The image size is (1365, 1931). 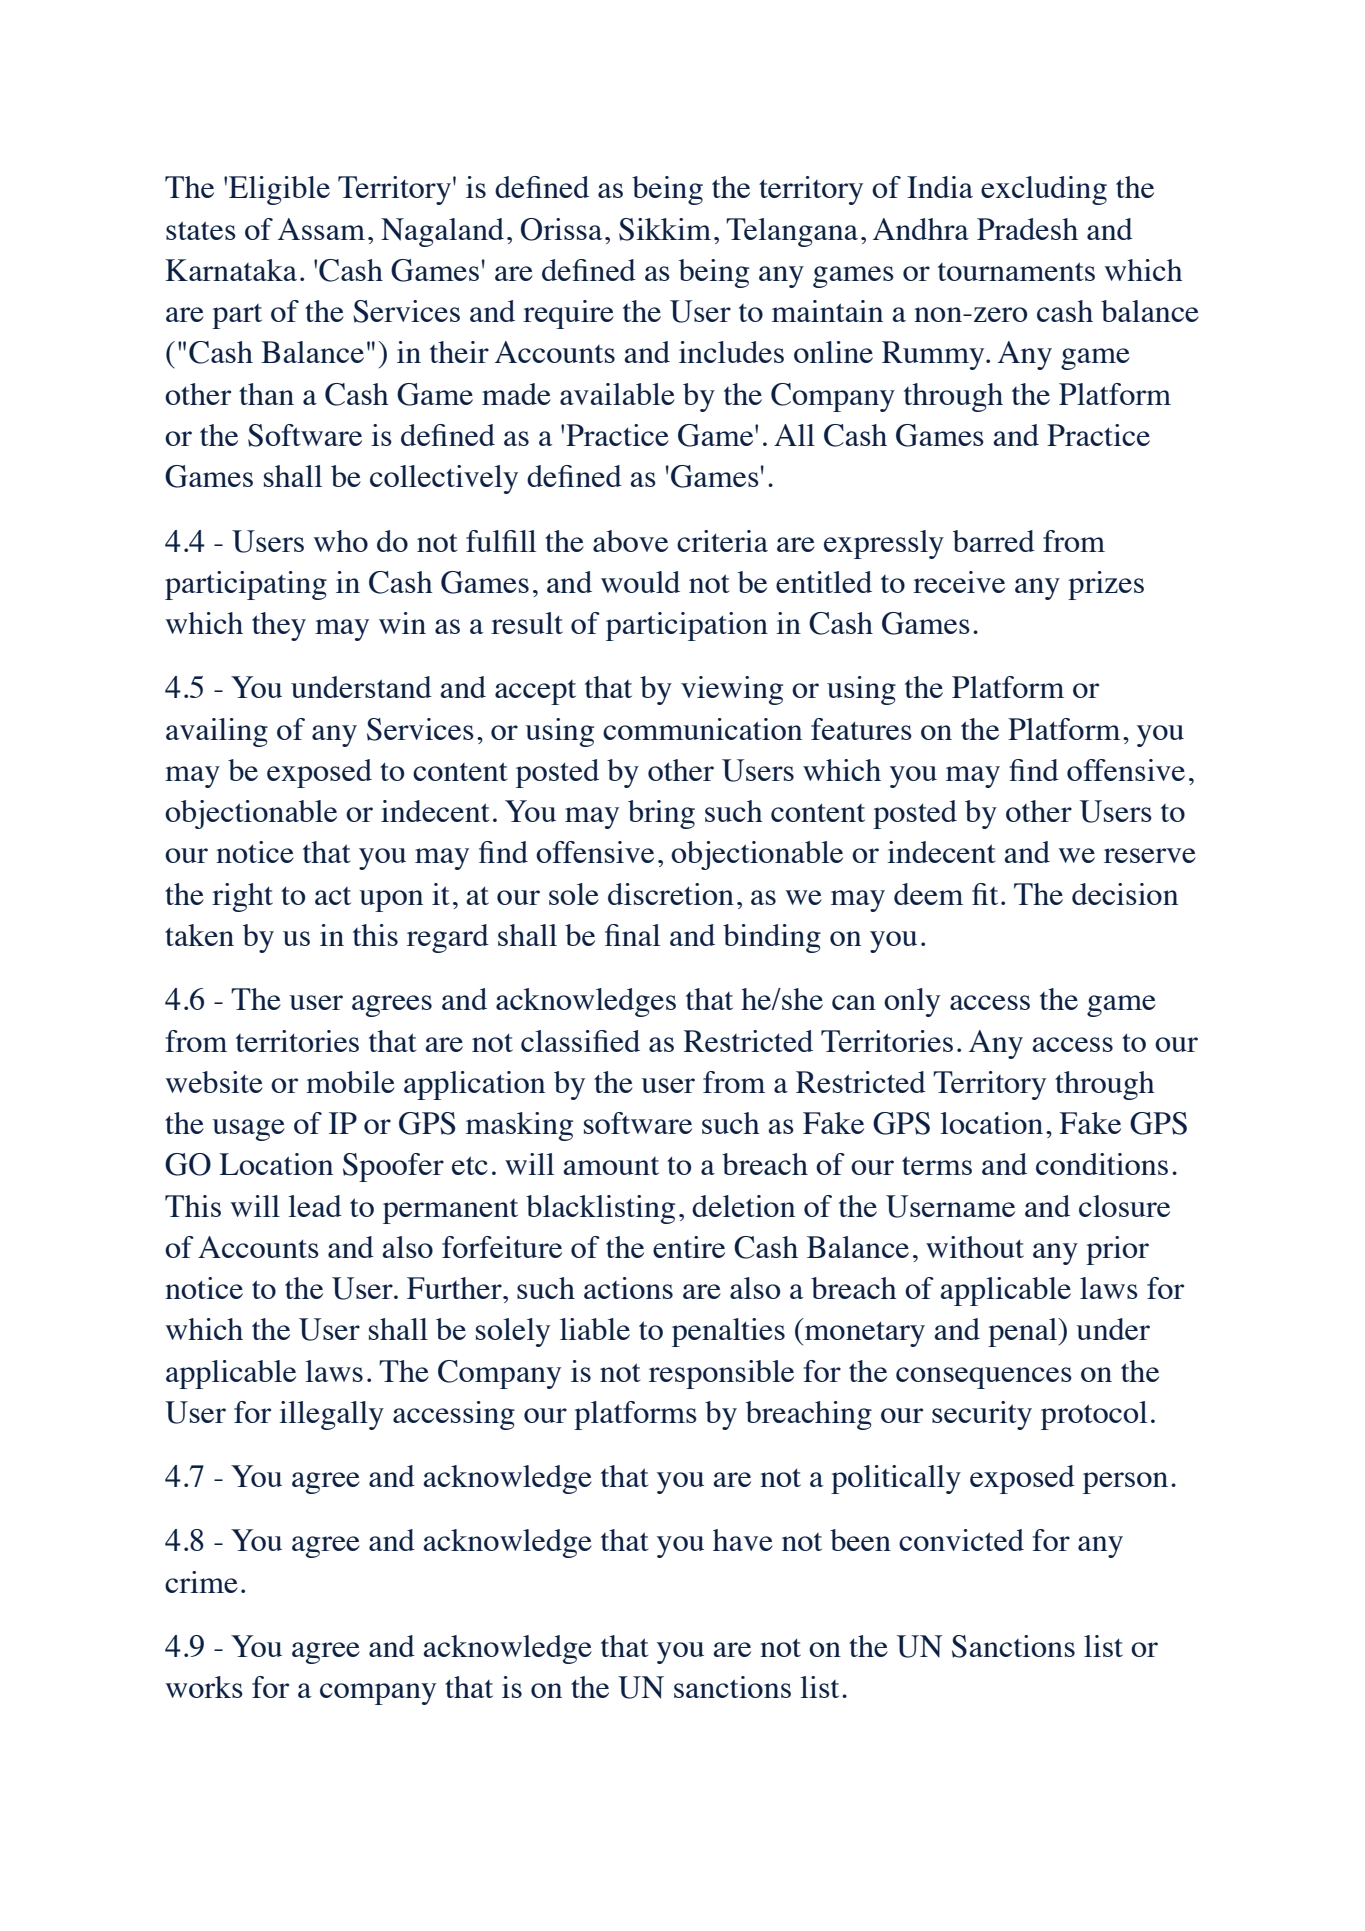 I want to click on discretion, so click(x=671, y=894).
